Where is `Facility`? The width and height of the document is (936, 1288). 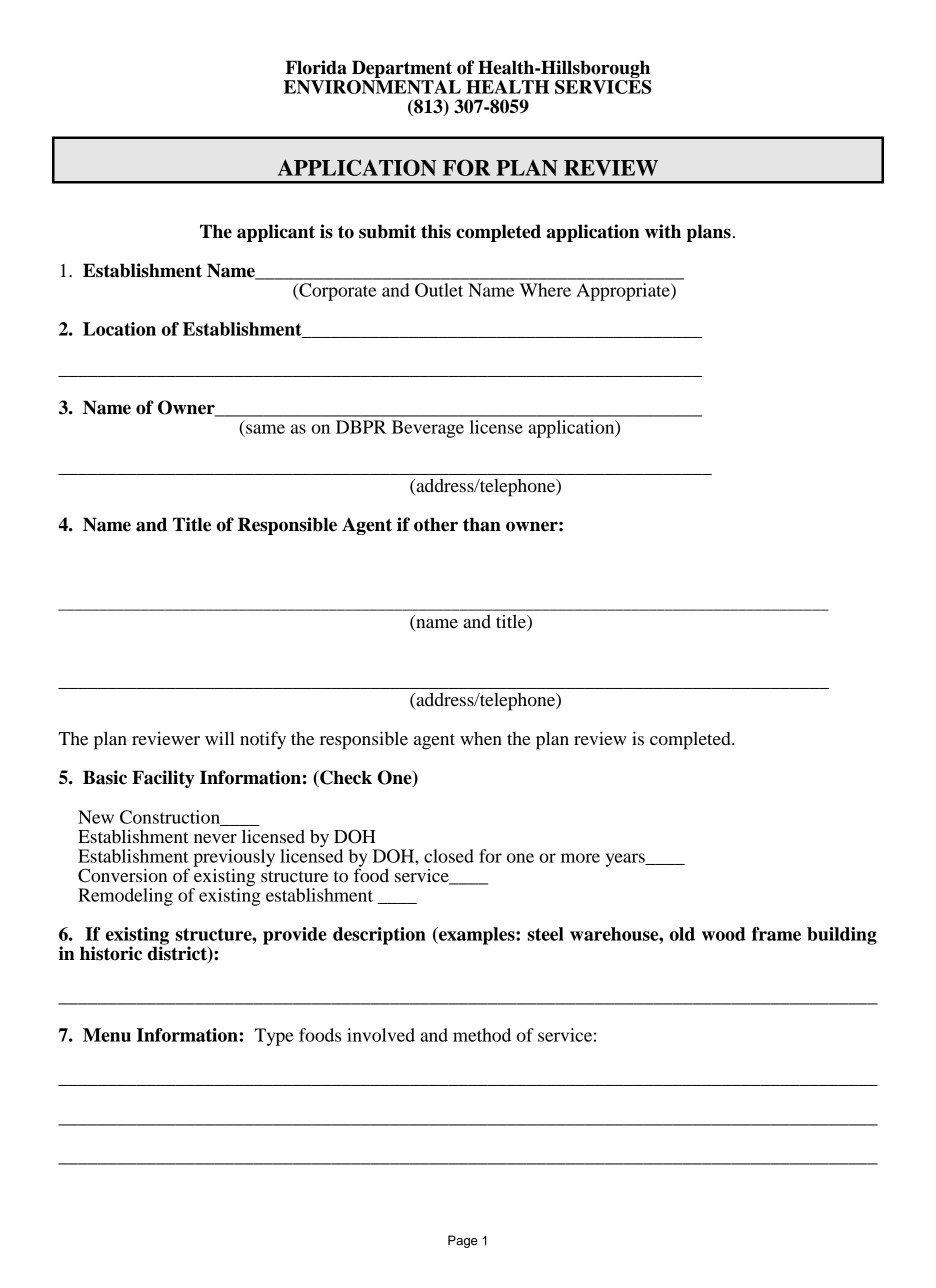
Facility is located at coordinates (163, 779).
